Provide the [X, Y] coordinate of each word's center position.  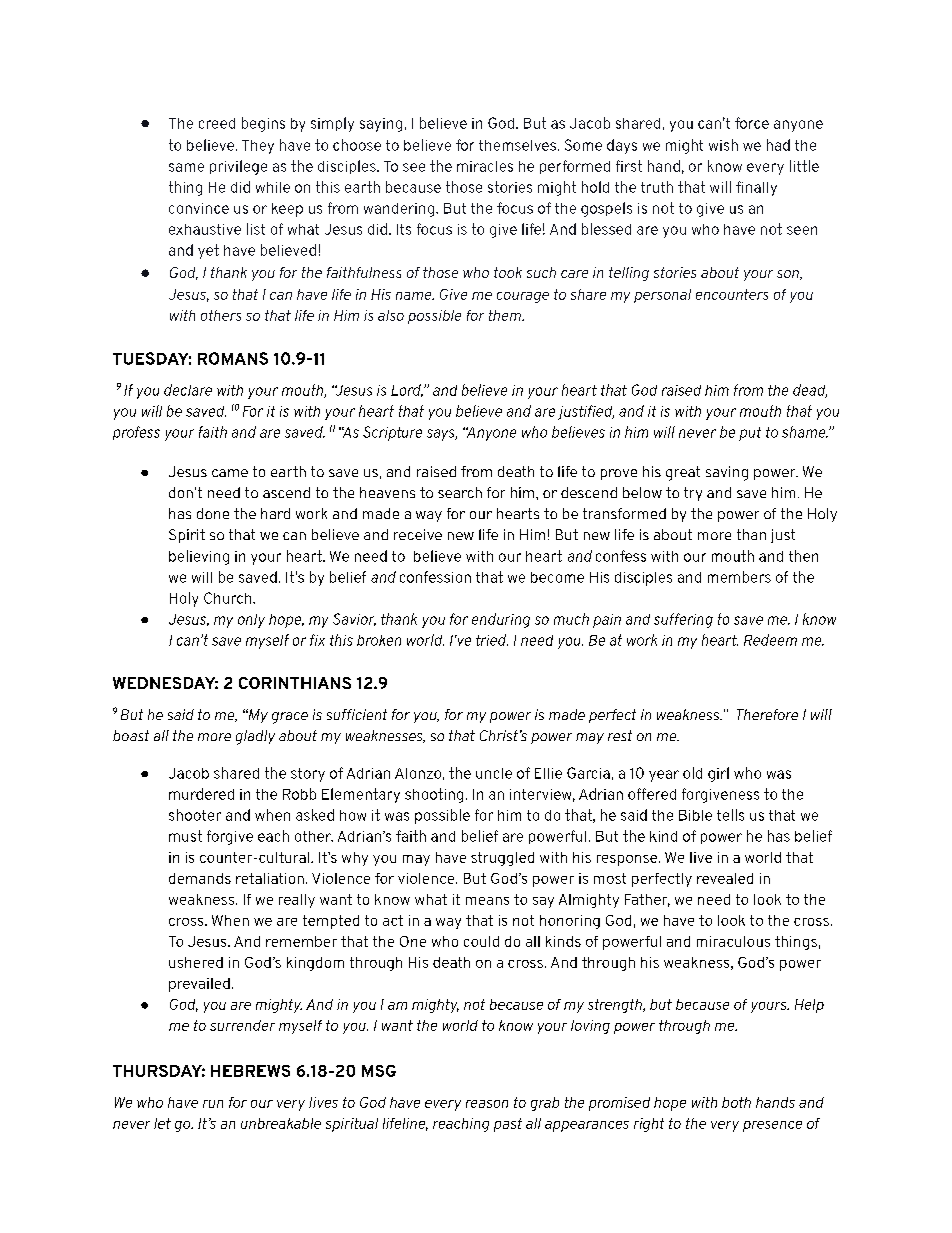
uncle [494, 773]
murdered [201, 794]
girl [718, 774]
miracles [485, 166]
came [230, 473]
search [460, 492]
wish [723, 145]
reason [487, 1104]
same [186, 167]
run [213, 1104]
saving [727, 473]
